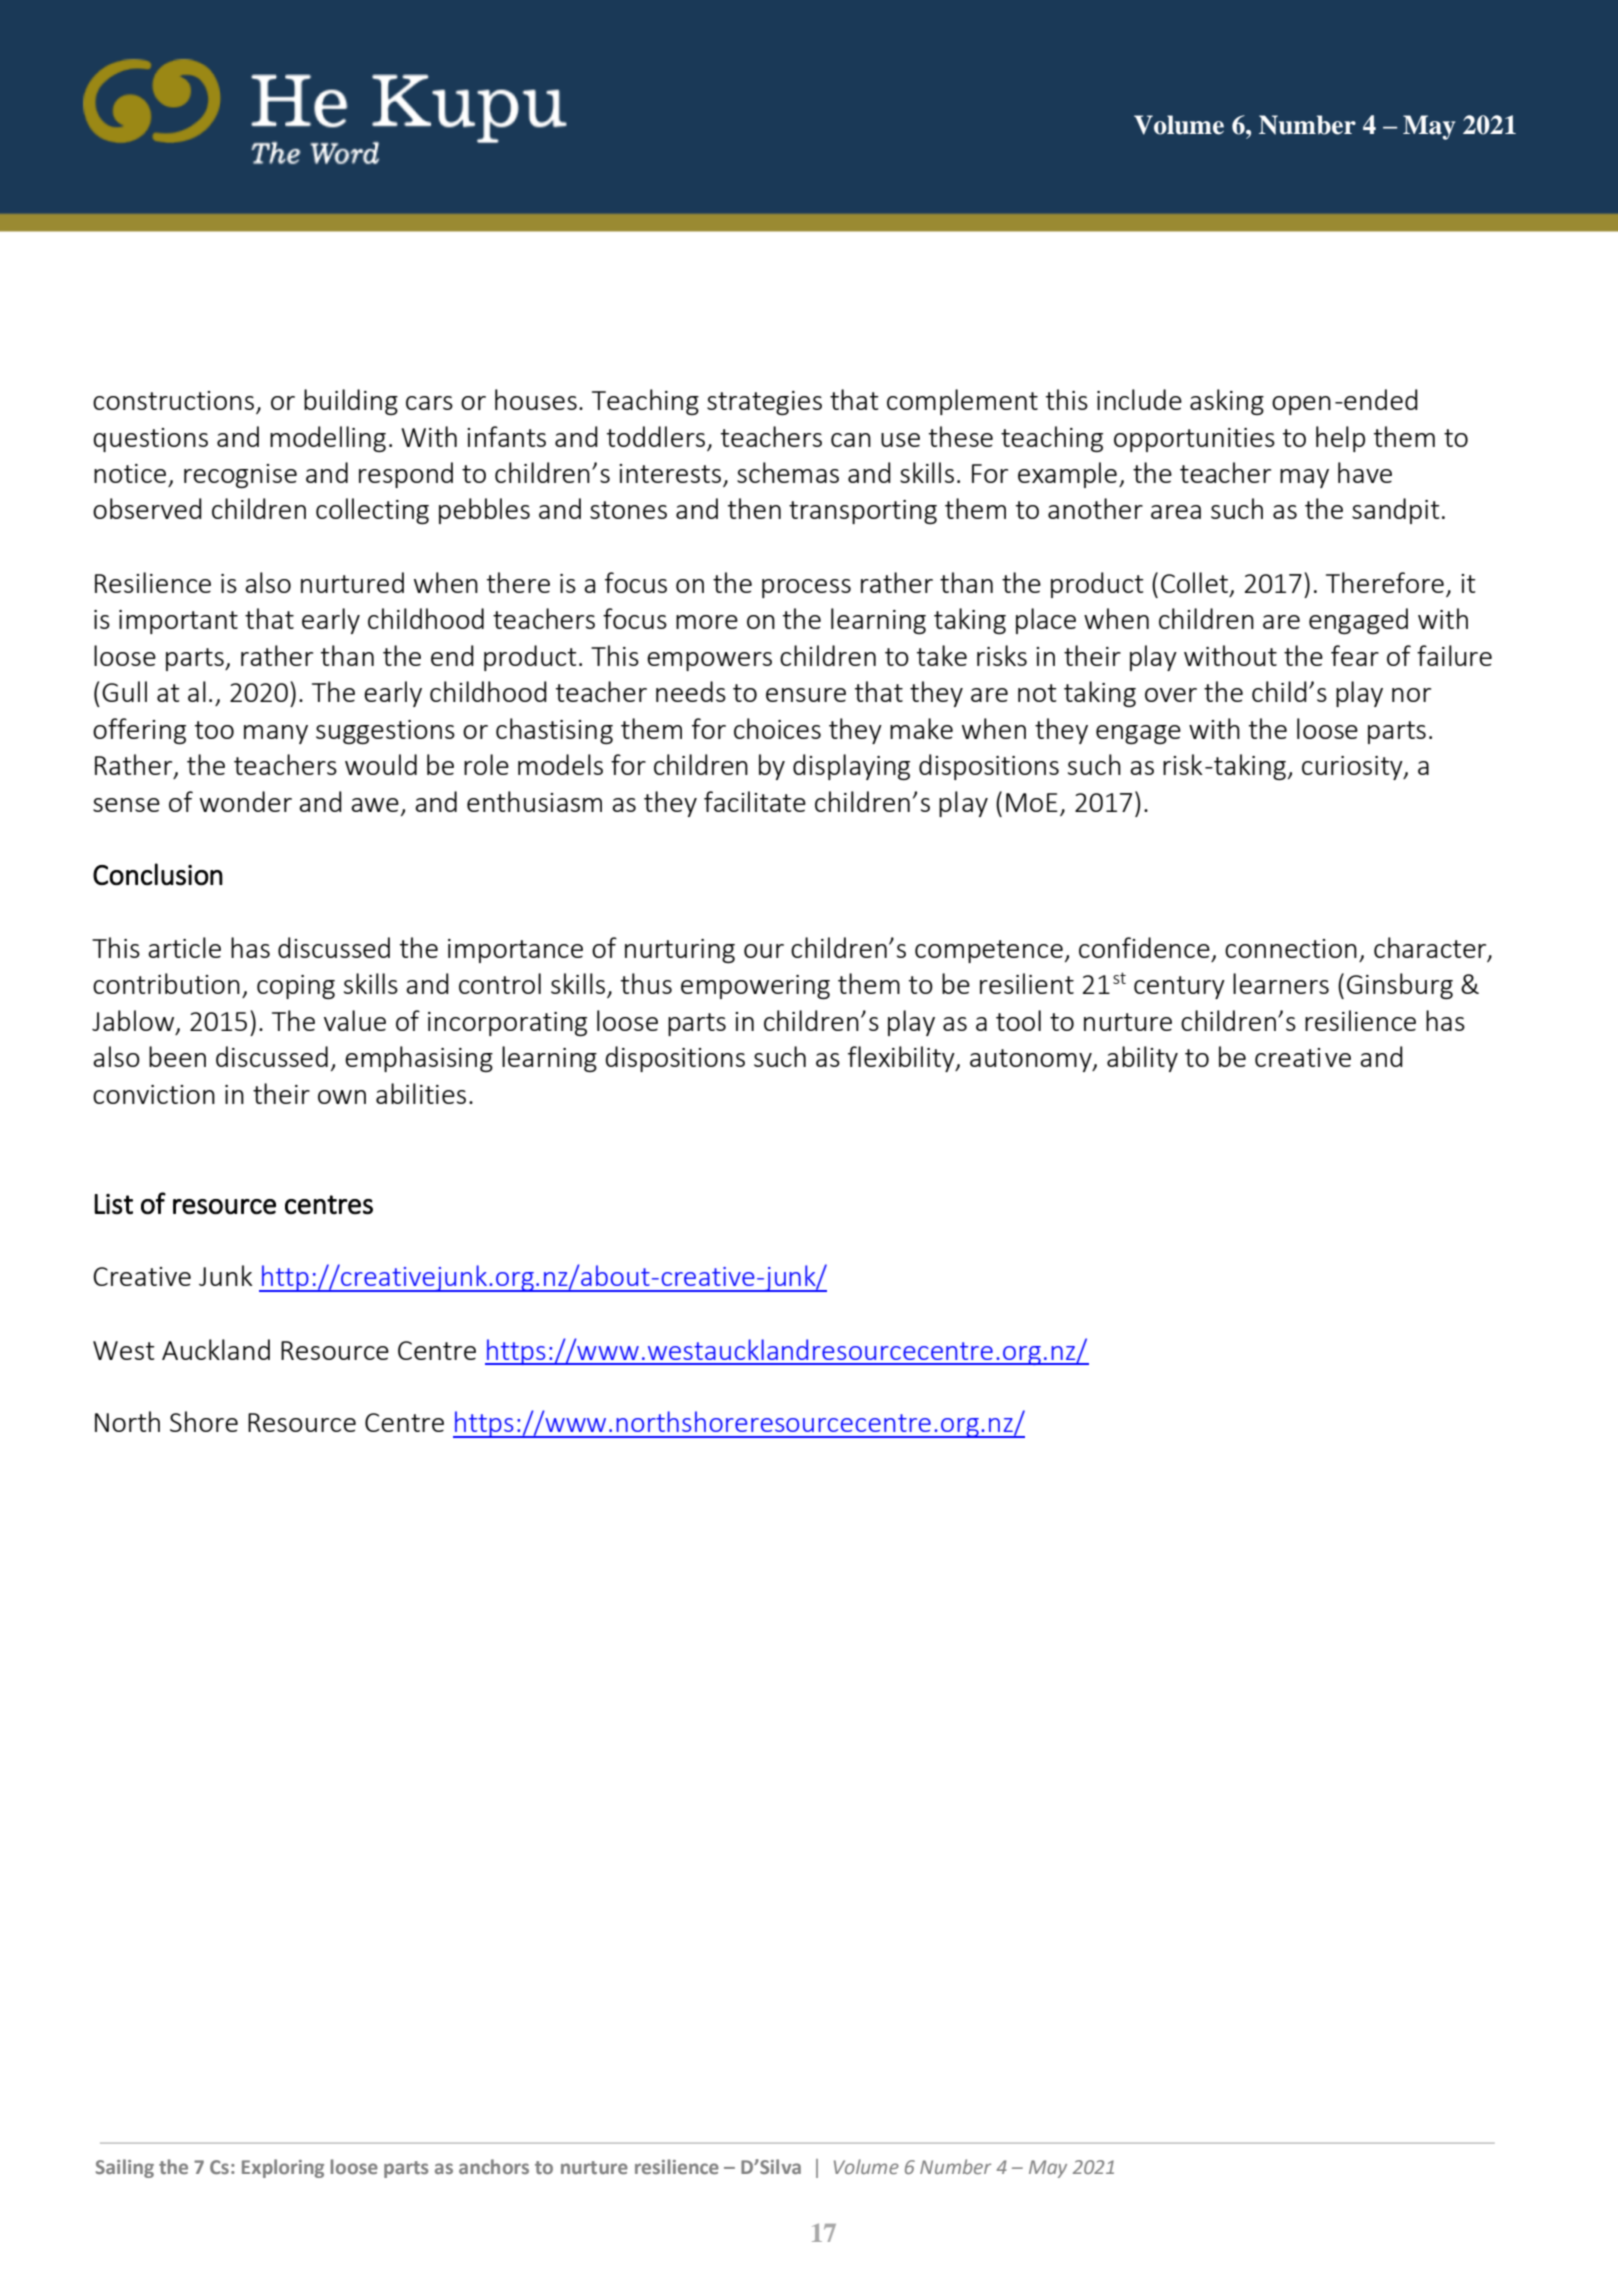 This document has width=1618, height=2289. Describe the element at coordinates (113, 1204) in the document. I see `List` at that location.
